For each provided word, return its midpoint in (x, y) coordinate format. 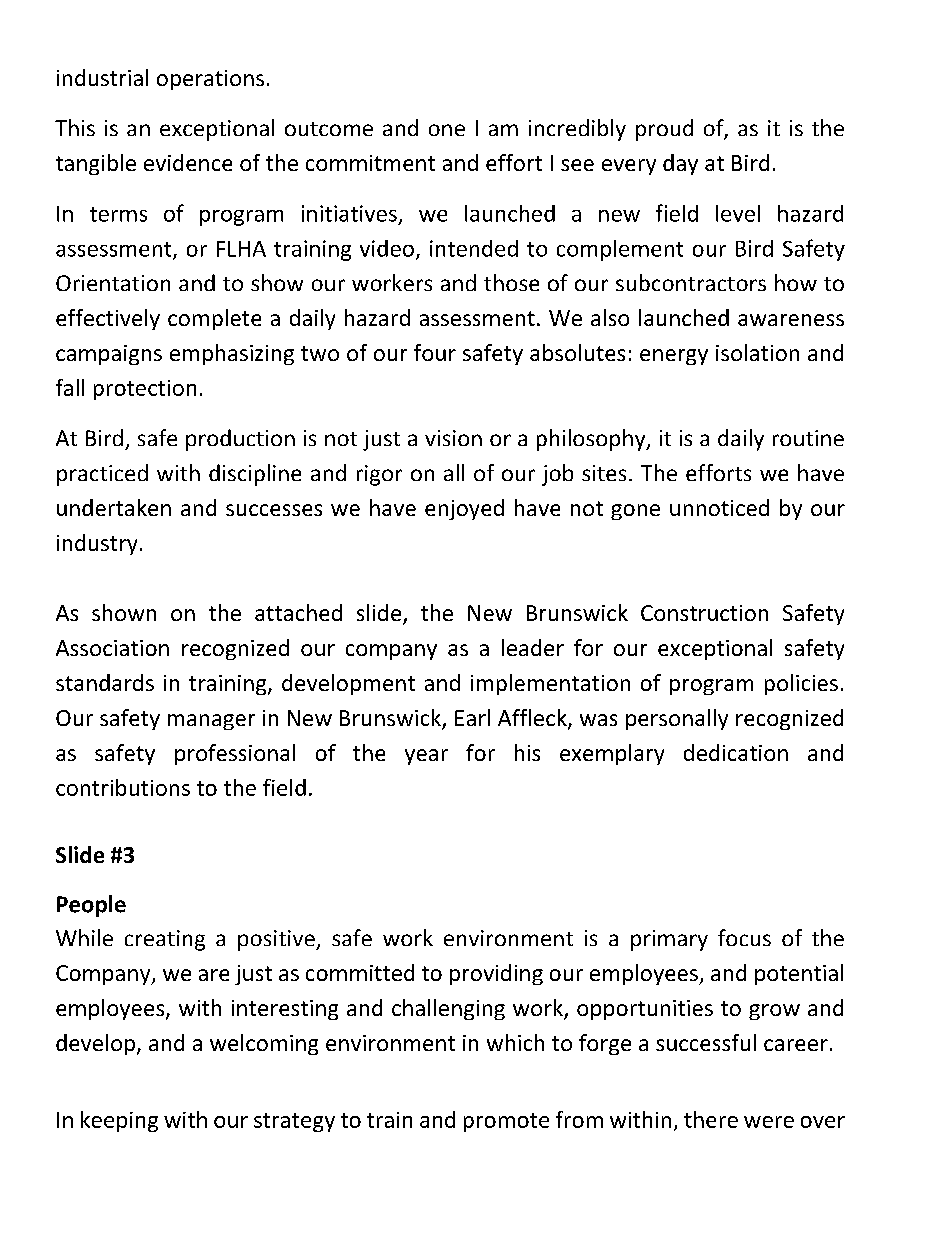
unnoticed (719, 507)
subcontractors (691, 282)
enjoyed (464, 509)
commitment (370, 163)
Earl (472, 717)
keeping (119, 1121)
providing (496, 974)
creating (165, 940)
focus (744, 937)
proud (664, 130)
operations (210, 80)
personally (677, 719)
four (435, 352)
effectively (108, 319)
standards (105, 682)
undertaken (114, 507)
